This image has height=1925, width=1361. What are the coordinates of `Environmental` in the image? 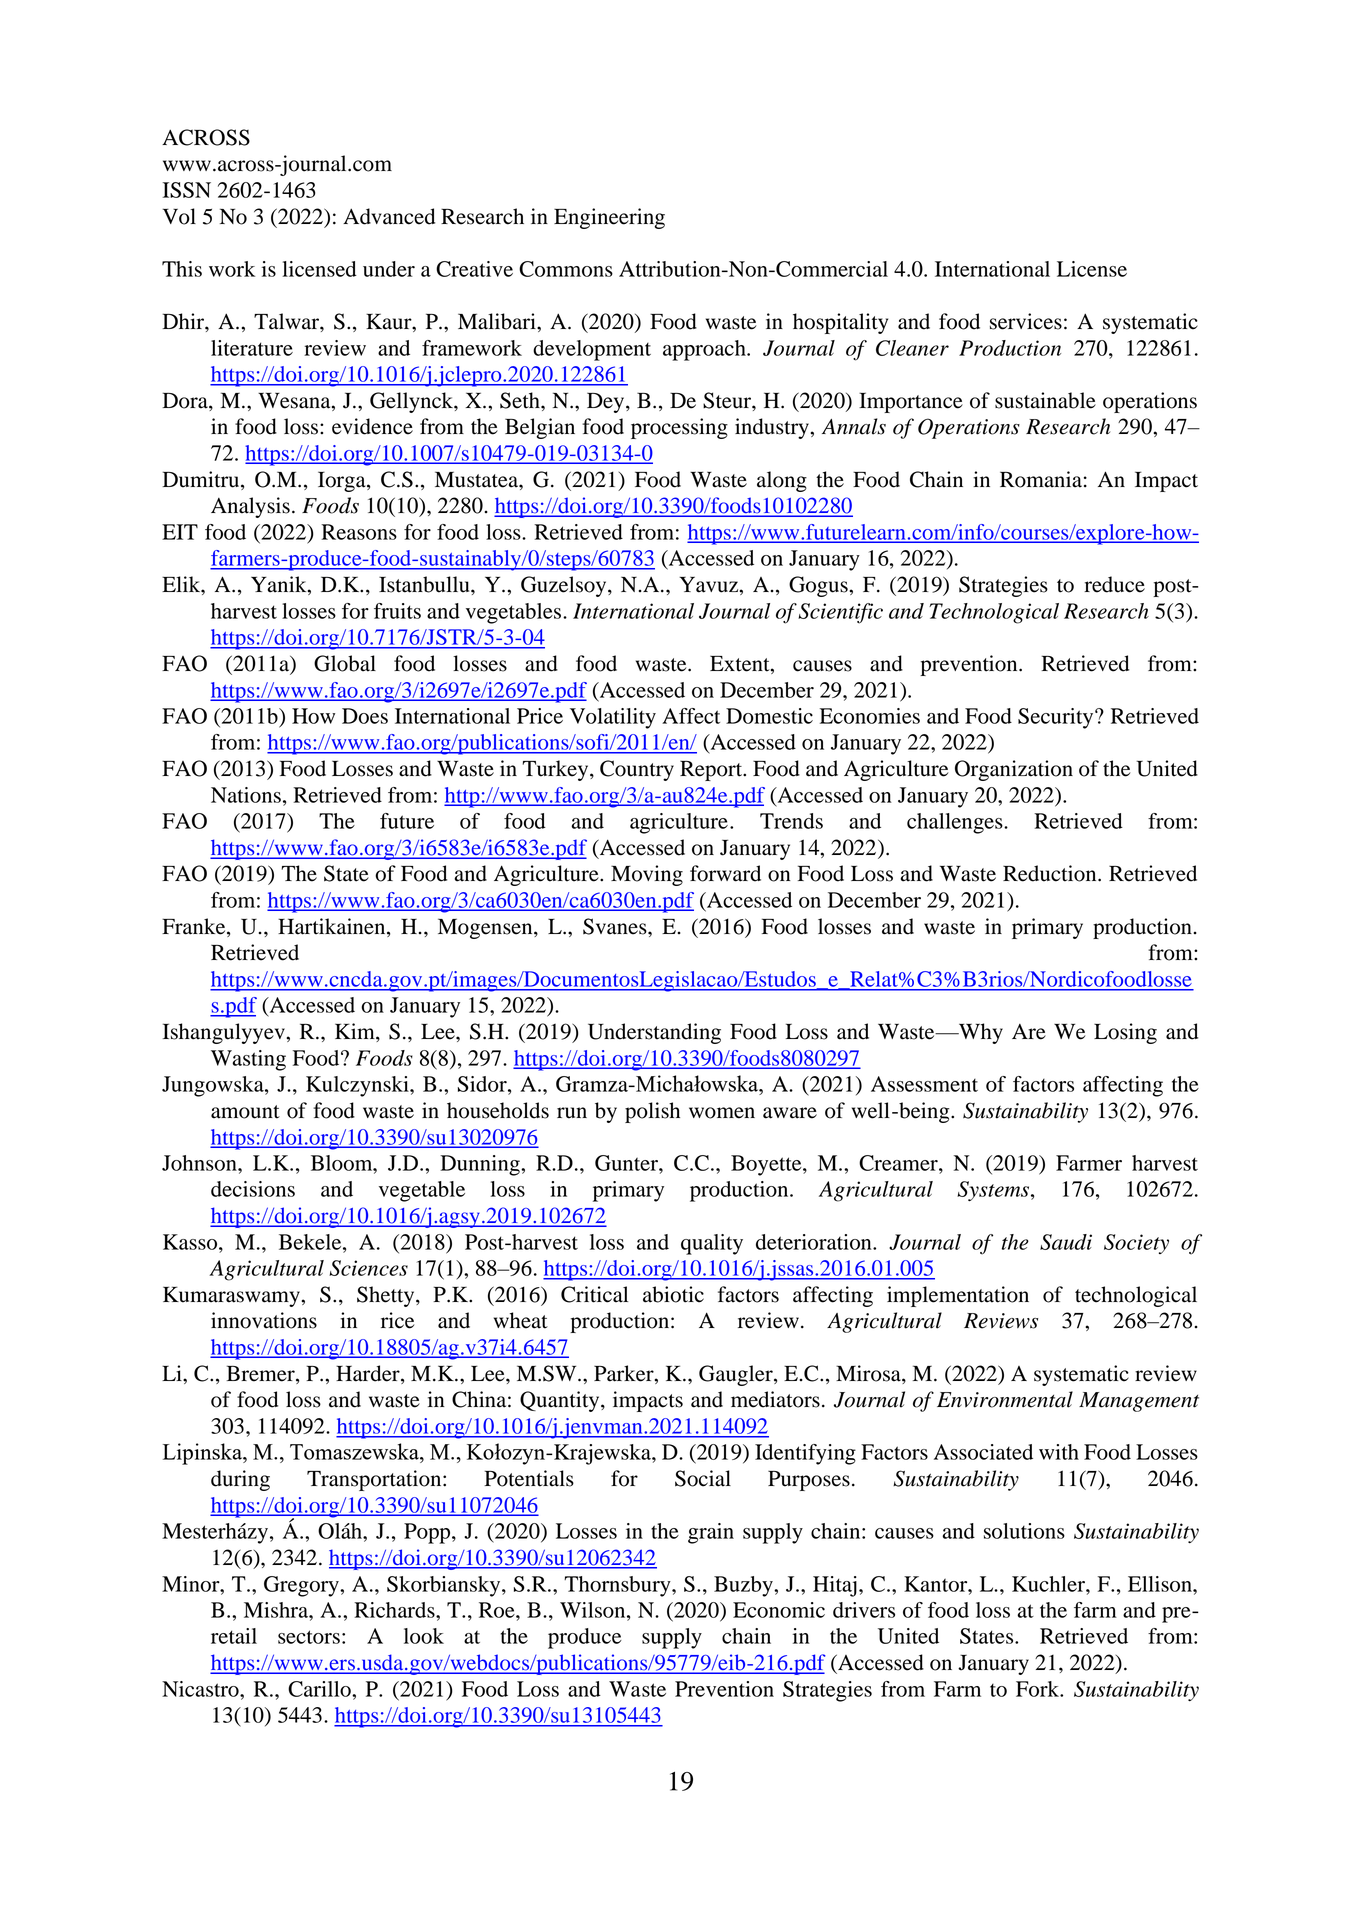 It's located at (1005, 1399).
